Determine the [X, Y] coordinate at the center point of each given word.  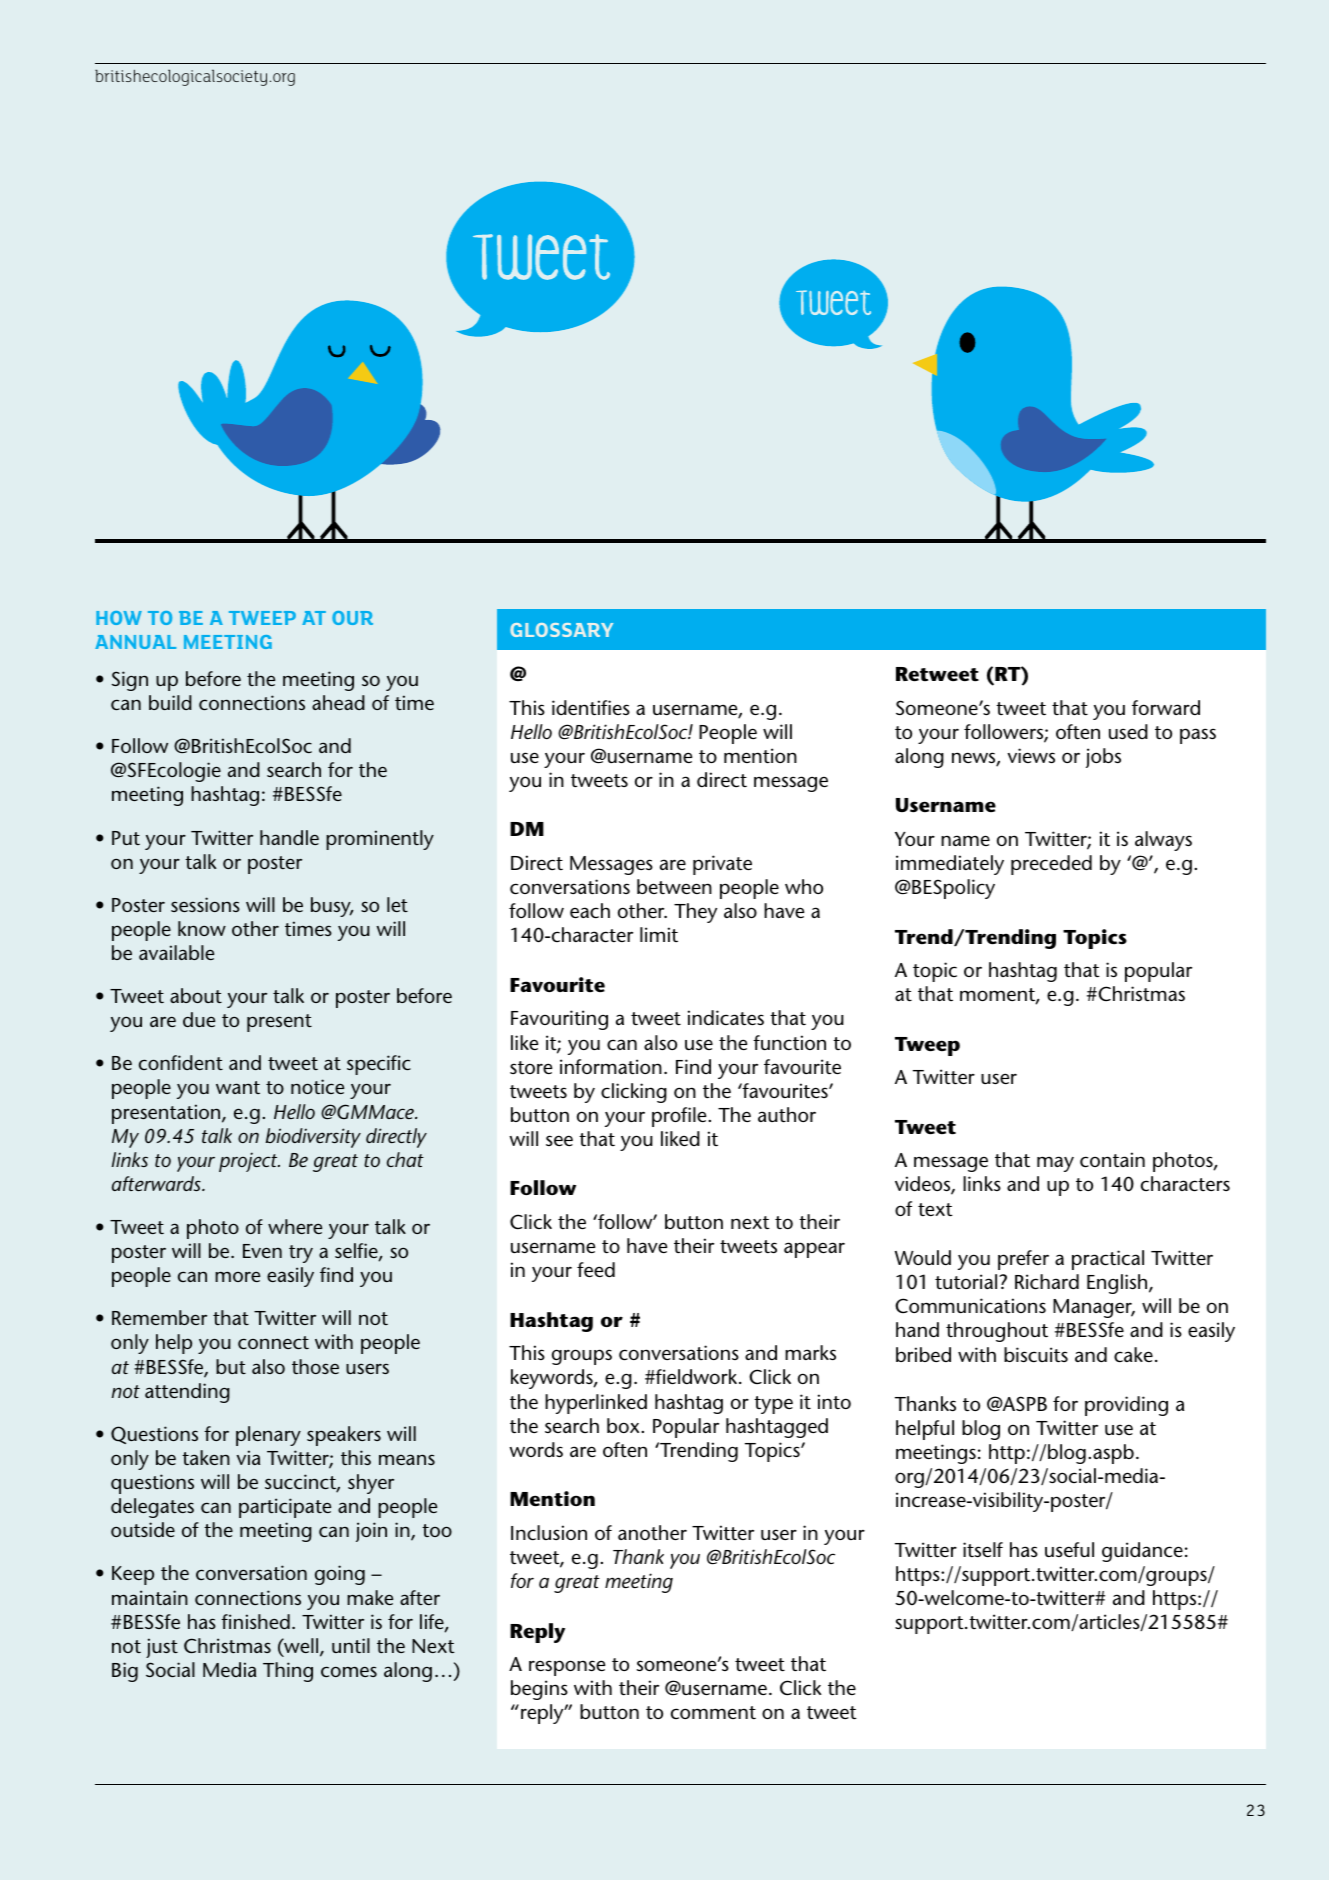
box [624, 1425]
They [695, 913]
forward [1166, 707]
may [1055, 1164]
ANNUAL [135, 642]
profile [680, 1117]
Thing [288, 1672]
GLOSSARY [561, 630]
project [249, 1162]
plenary [268, 1436]
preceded [1051, 865]
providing [1126, 1406]
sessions [205, 904]
